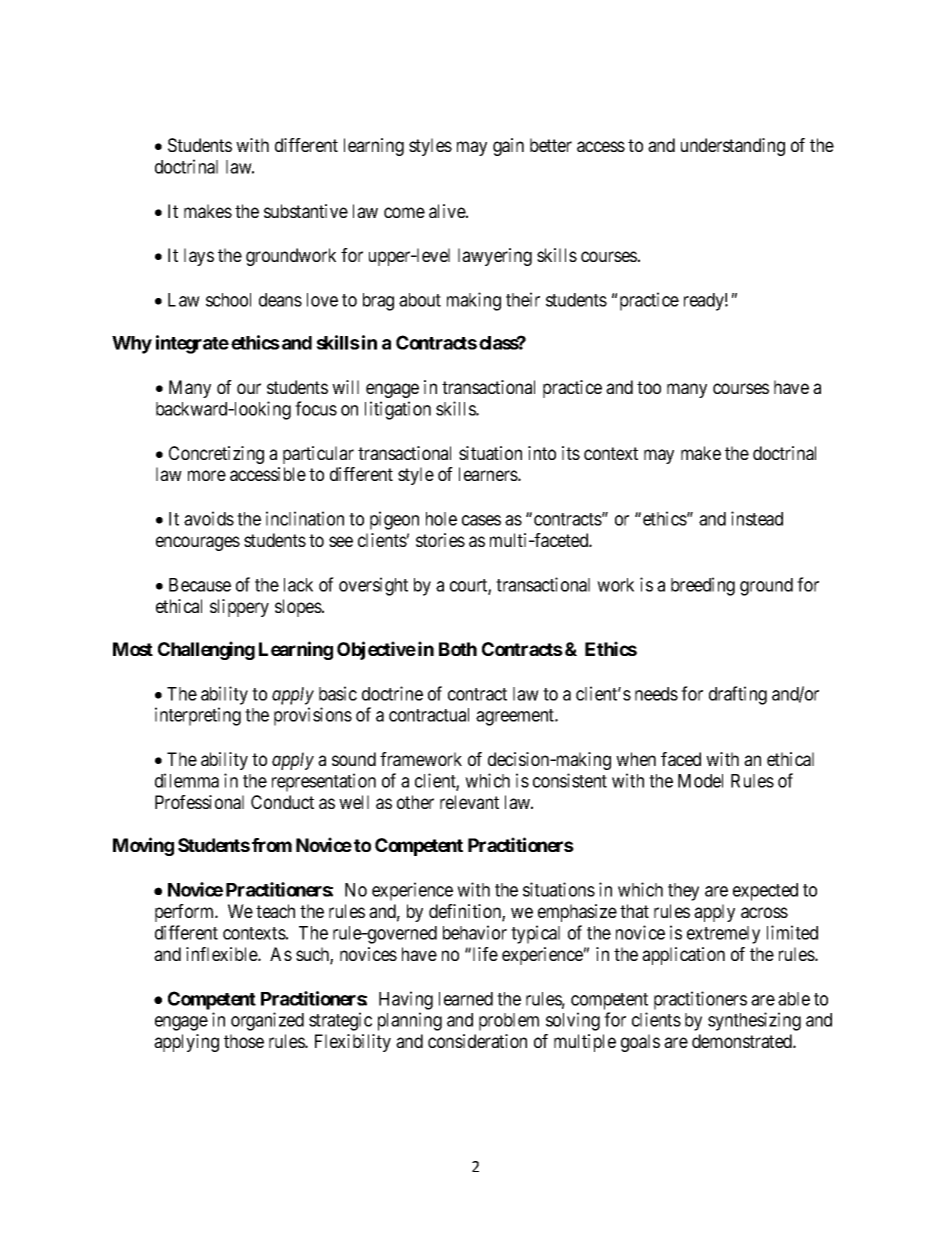 The image size is (952, 1233). I want to click on understanding, so click(733, 147).
